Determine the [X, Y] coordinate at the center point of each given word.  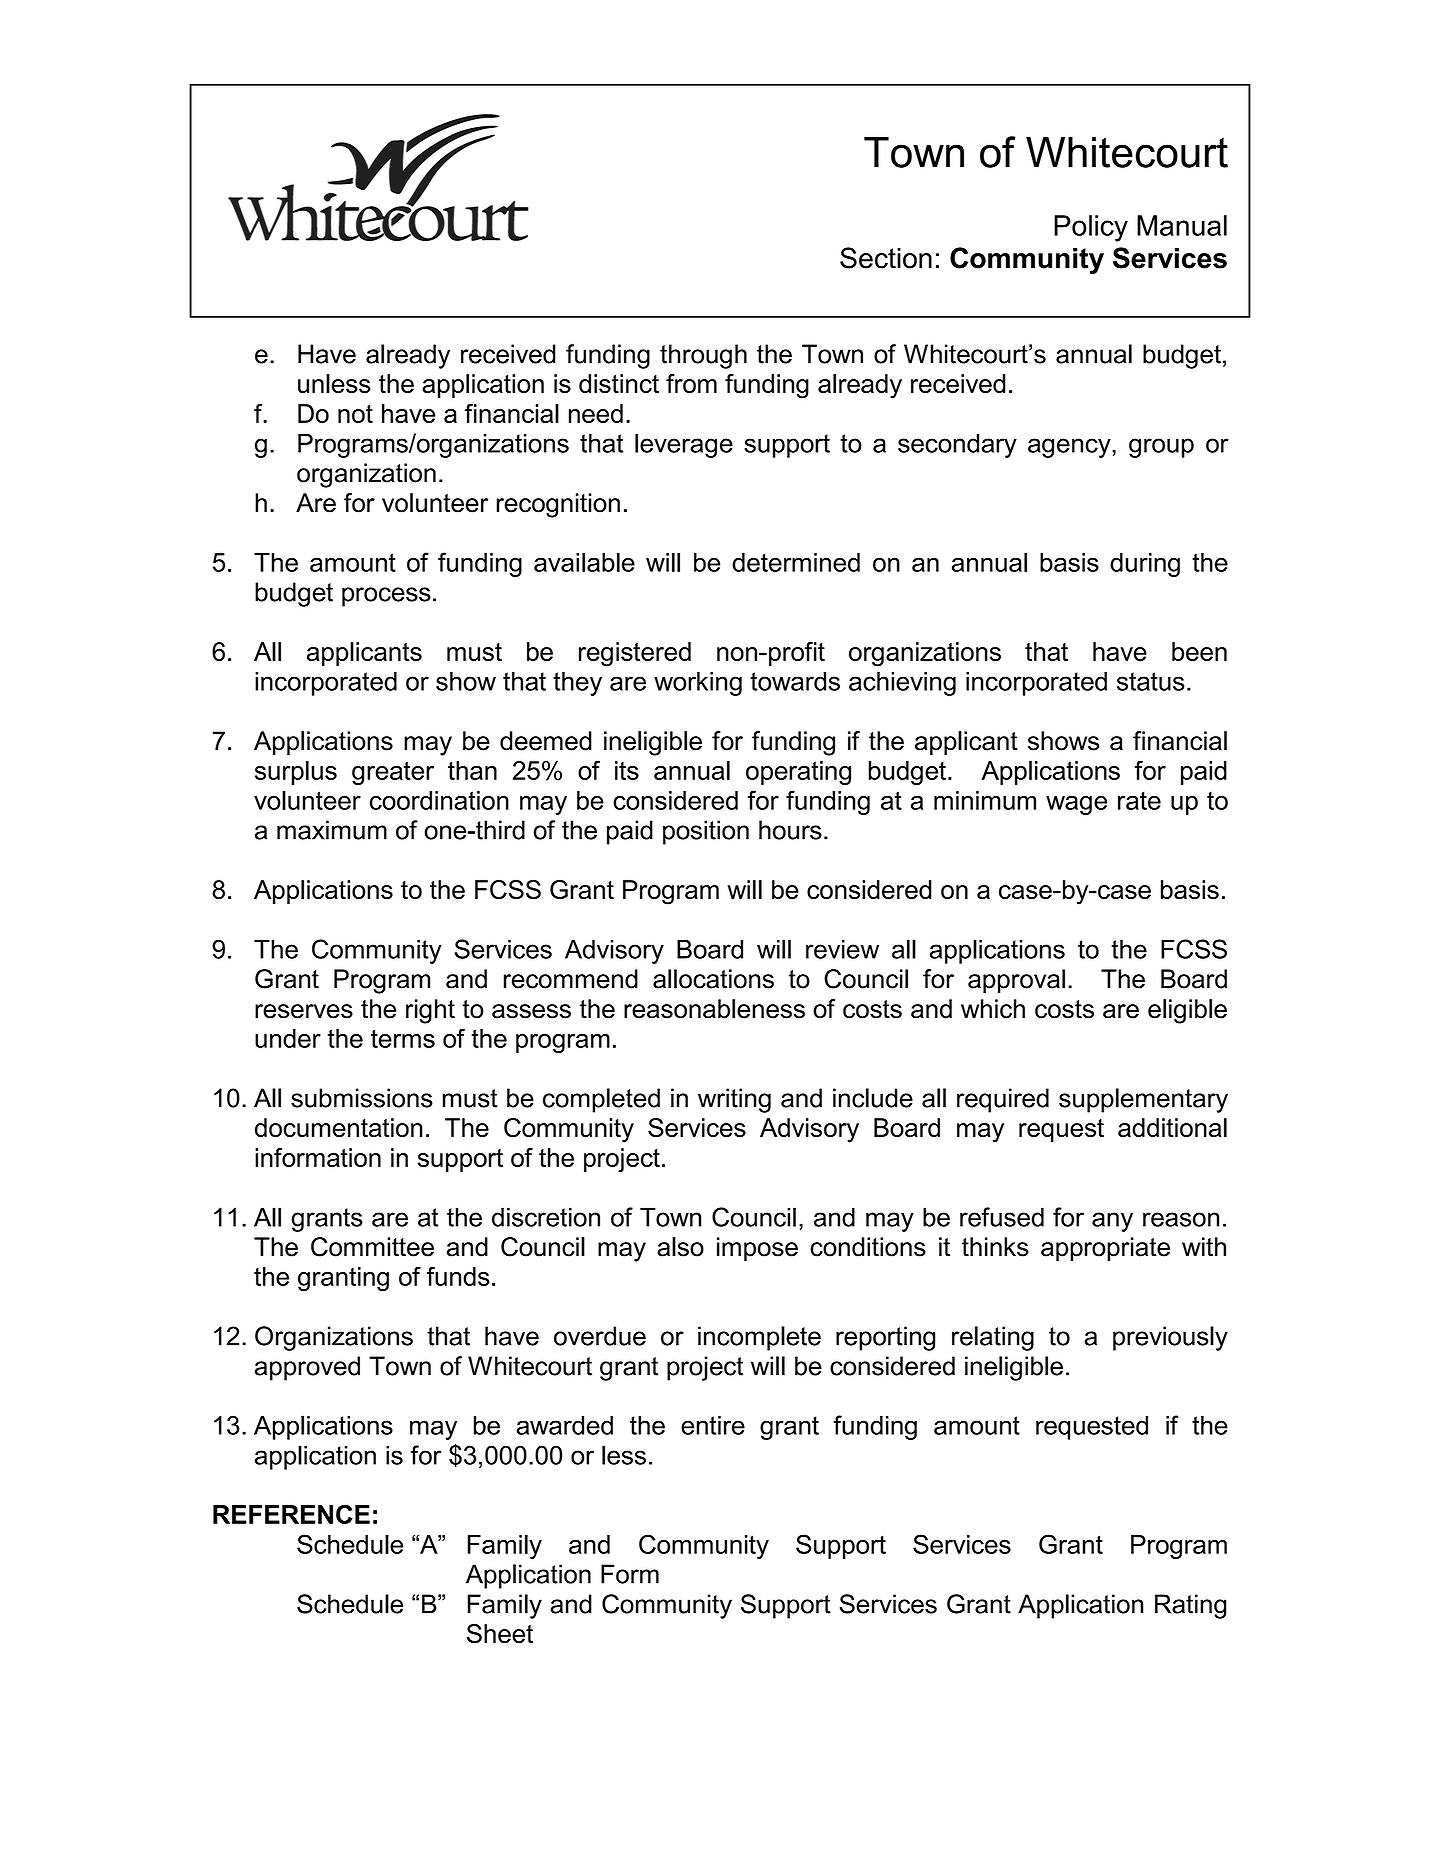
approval [1016, 981]
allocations [713, 979]
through [703, 356]
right [430, 1011]
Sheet [500, 1634]
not [355, 414]
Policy [1091, 228]
